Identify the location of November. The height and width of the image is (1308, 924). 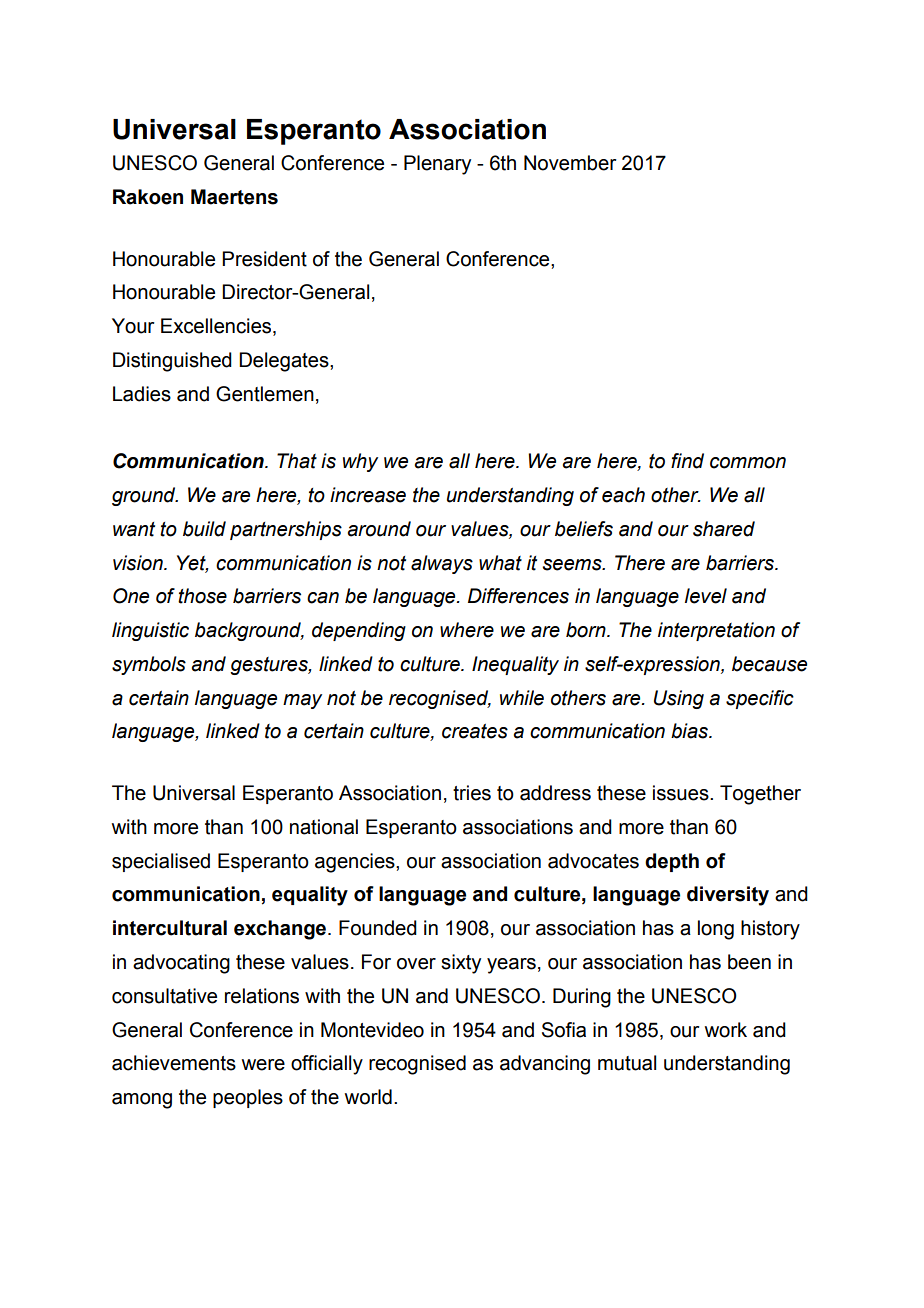
(570, 163).
